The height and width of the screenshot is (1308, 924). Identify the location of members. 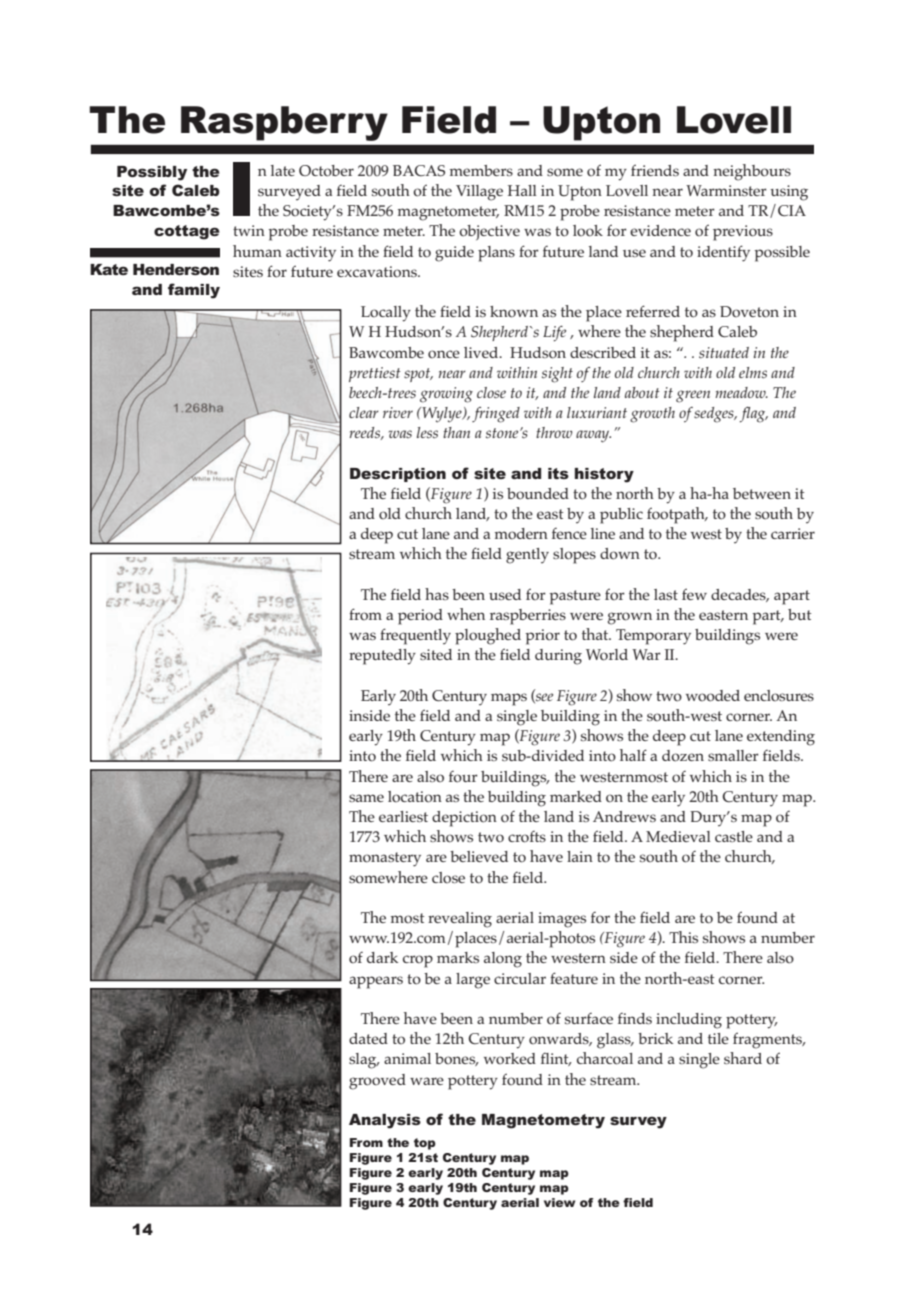
(481, 170).
